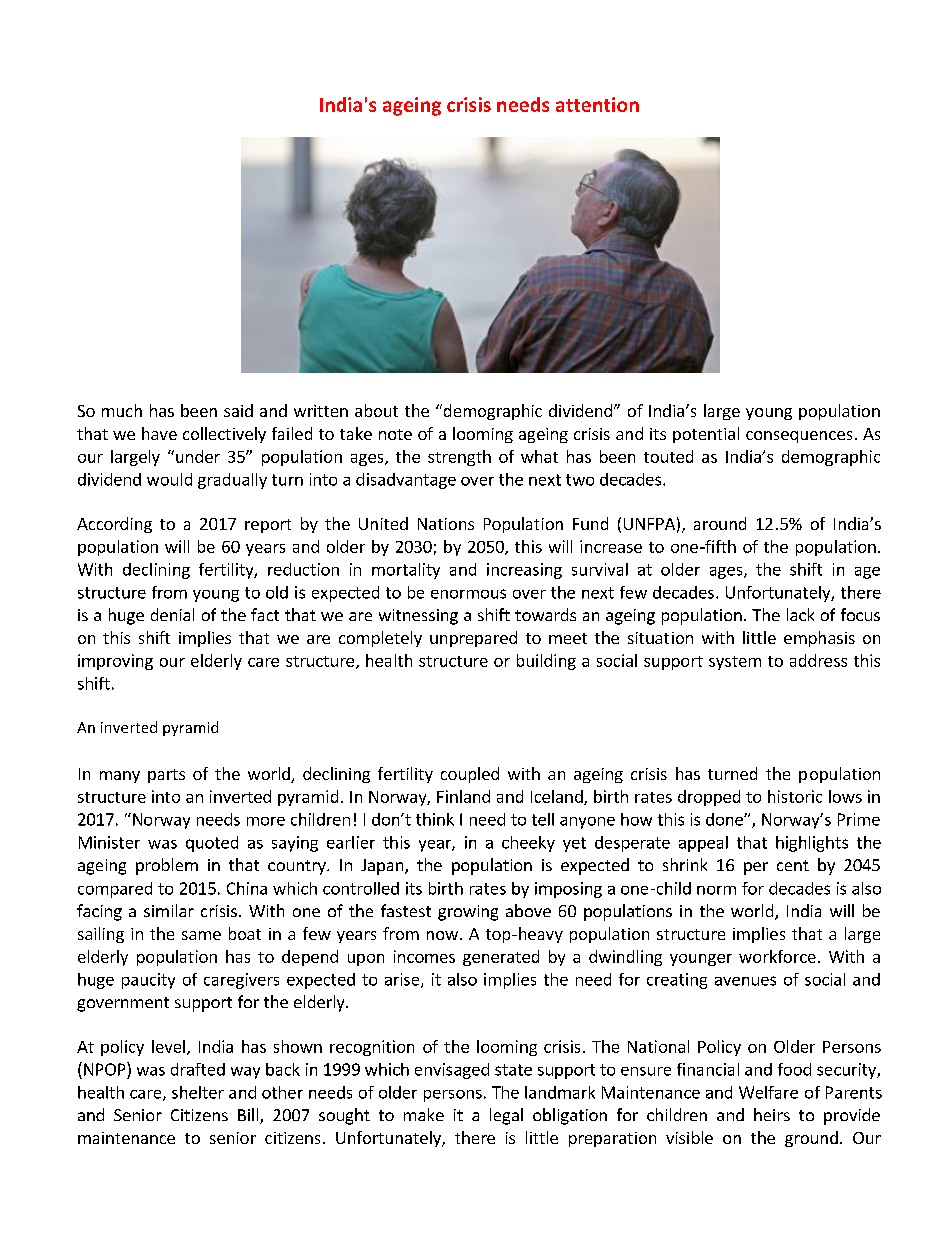 Image resolution: width=952 pixels, height=1233 pixels. Describe the element at coordinates (198, 1092) in the screenshot. I see `shelter` at that location.
